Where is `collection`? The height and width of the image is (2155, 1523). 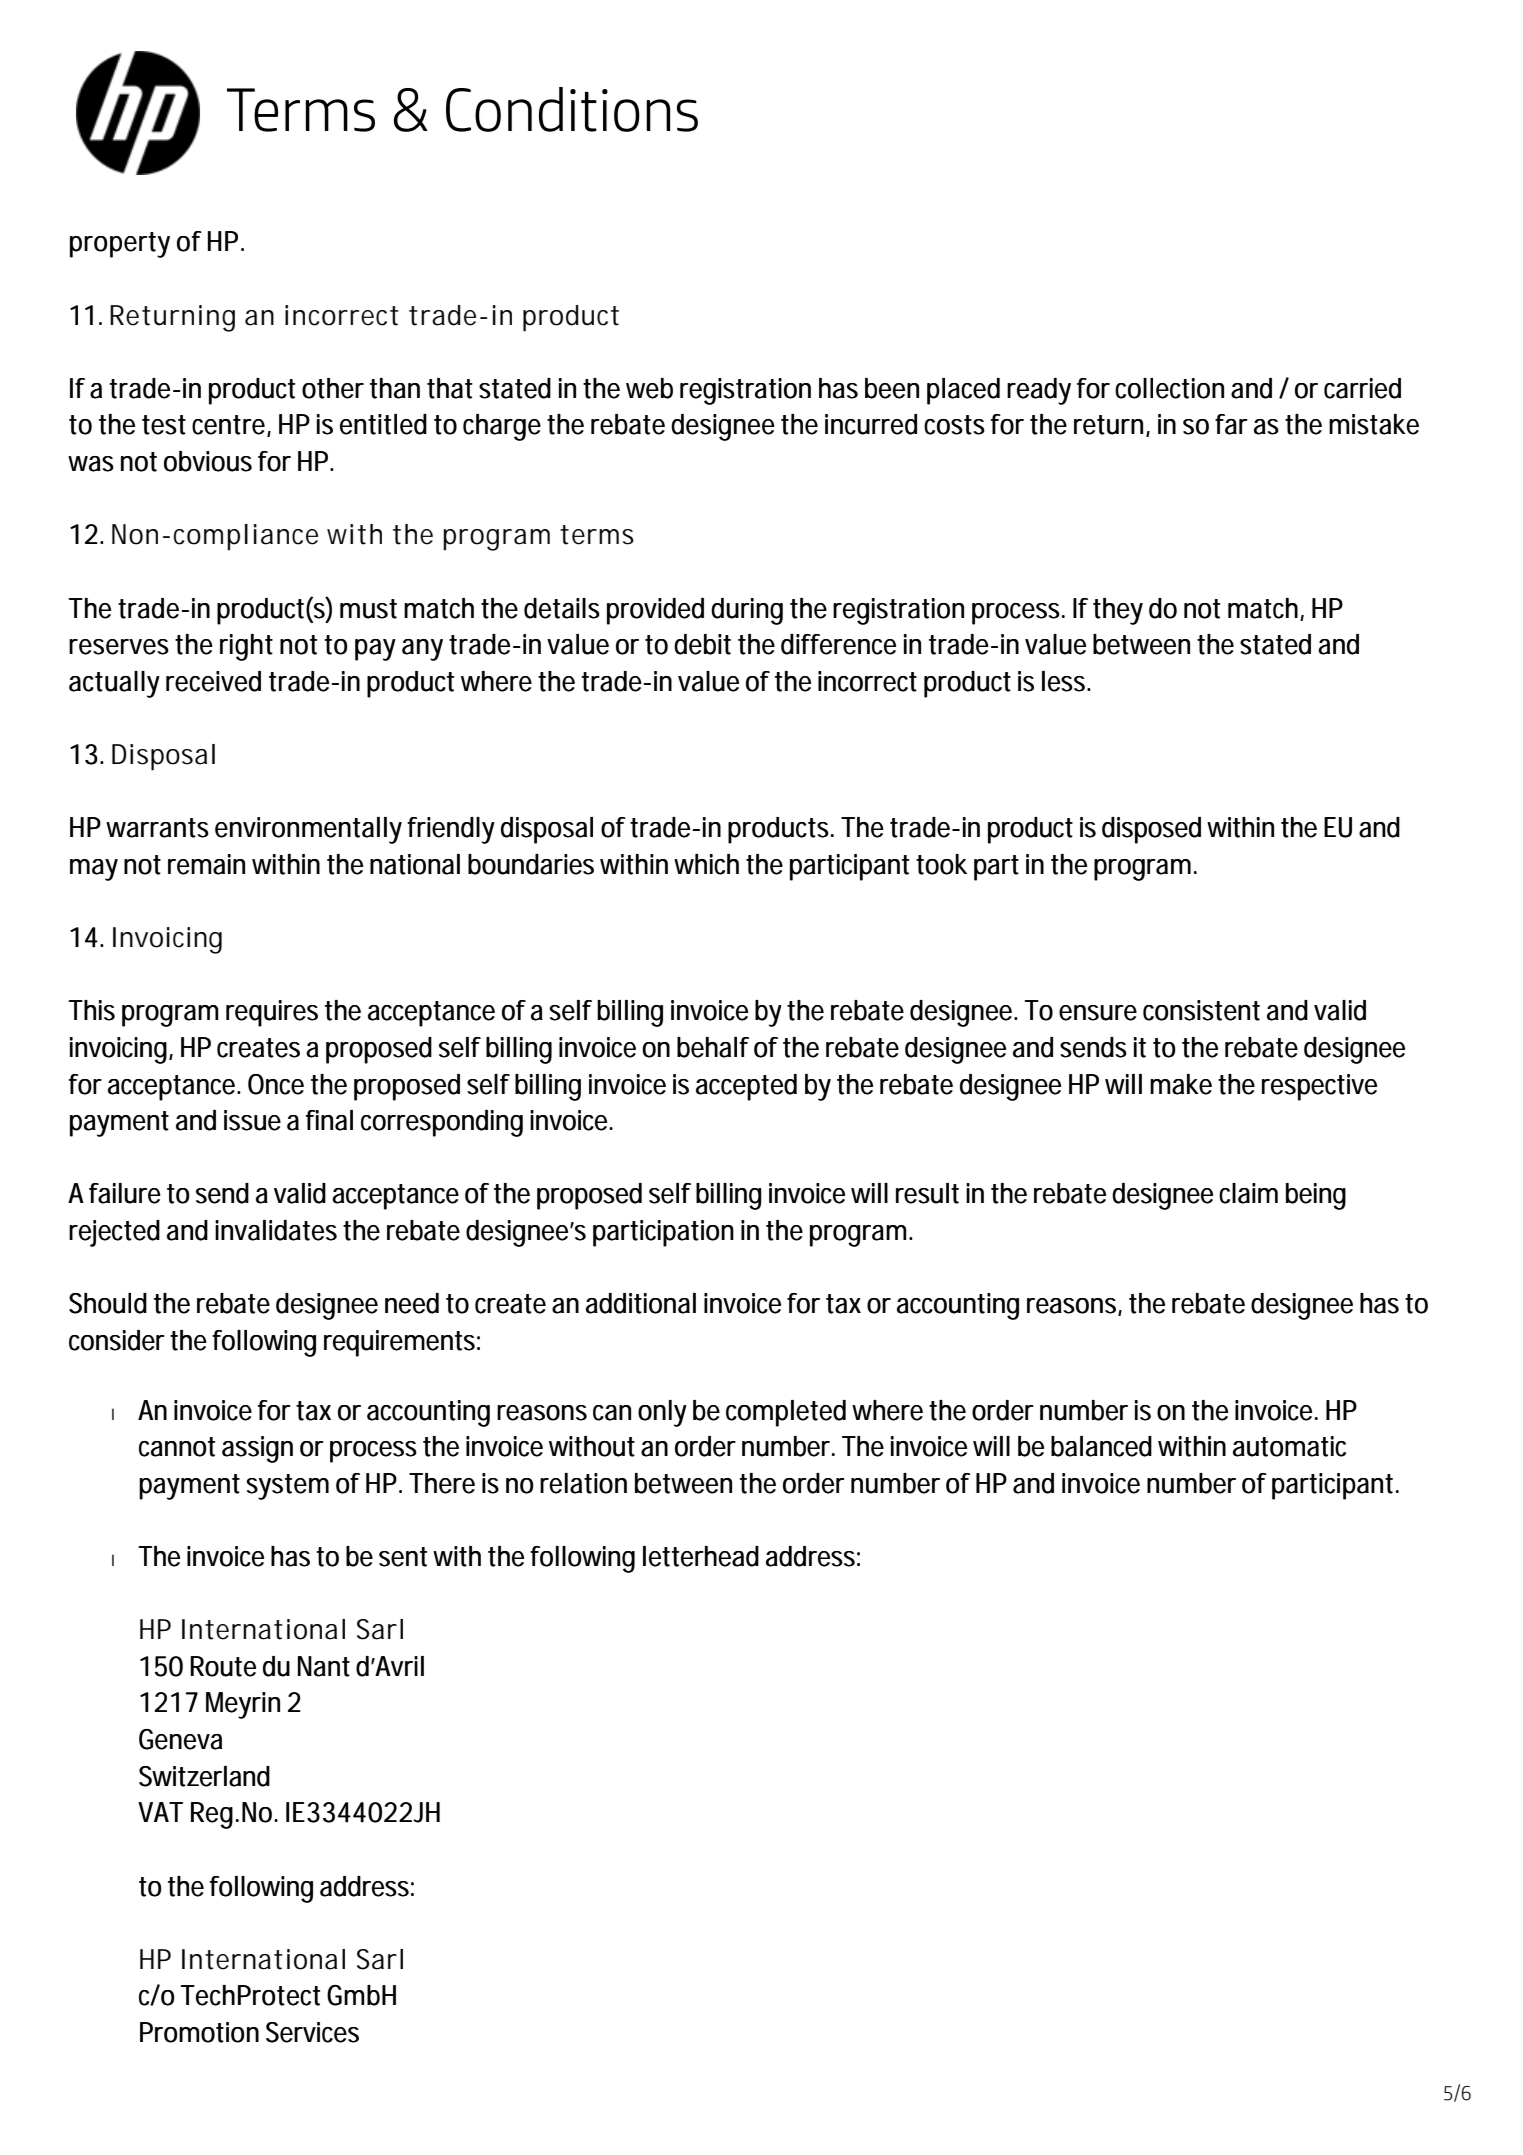 collection is located at coordinates (1169, 388).
